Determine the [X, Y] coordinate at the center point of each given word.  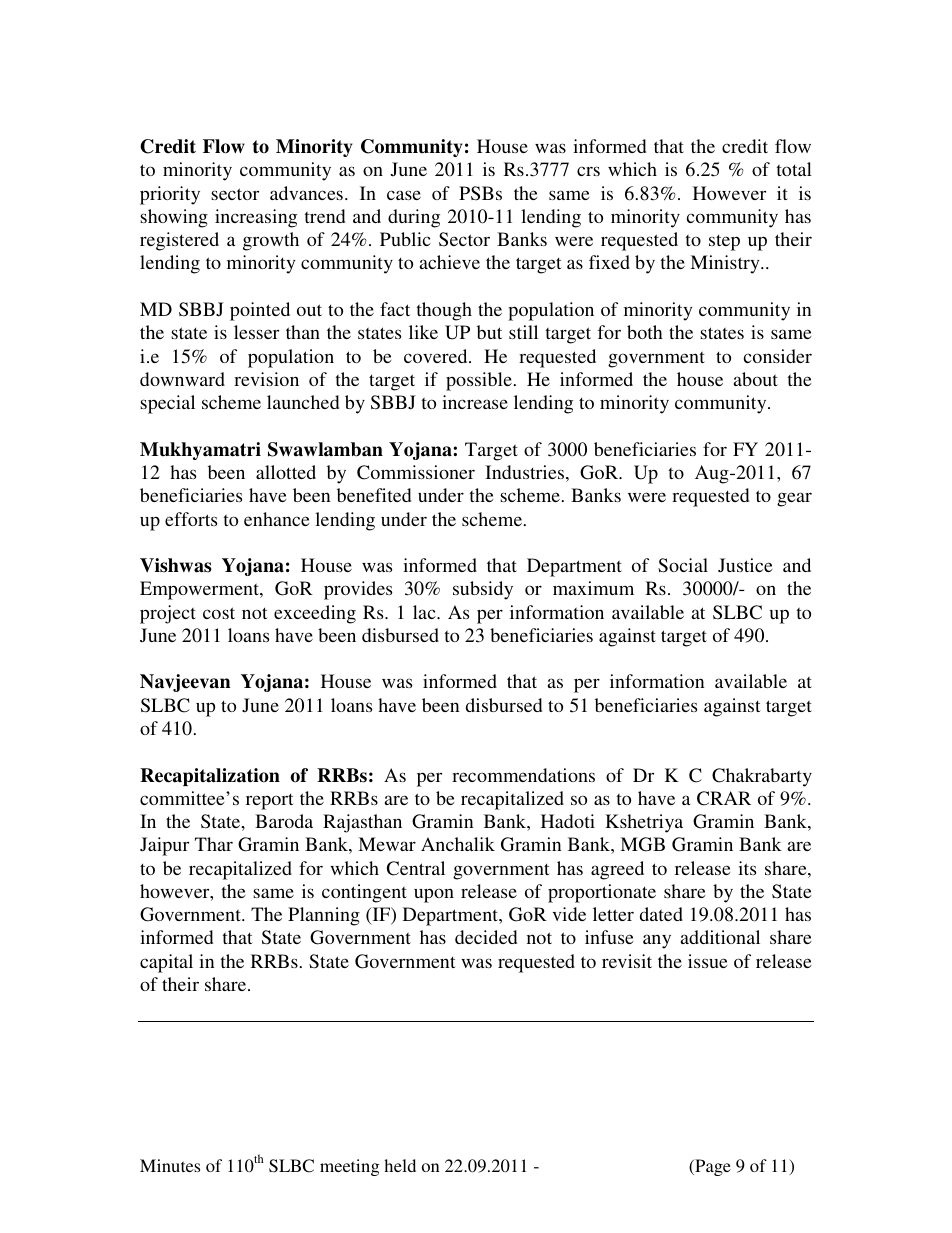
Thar [214, 844]
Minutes [170, 1165]
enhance [276, 519]
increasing [256, 218]
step [724, 243]
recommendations [523, 775]
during [414, 218]
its [747, 868]
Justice [745, 565]
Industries [524, 472]
